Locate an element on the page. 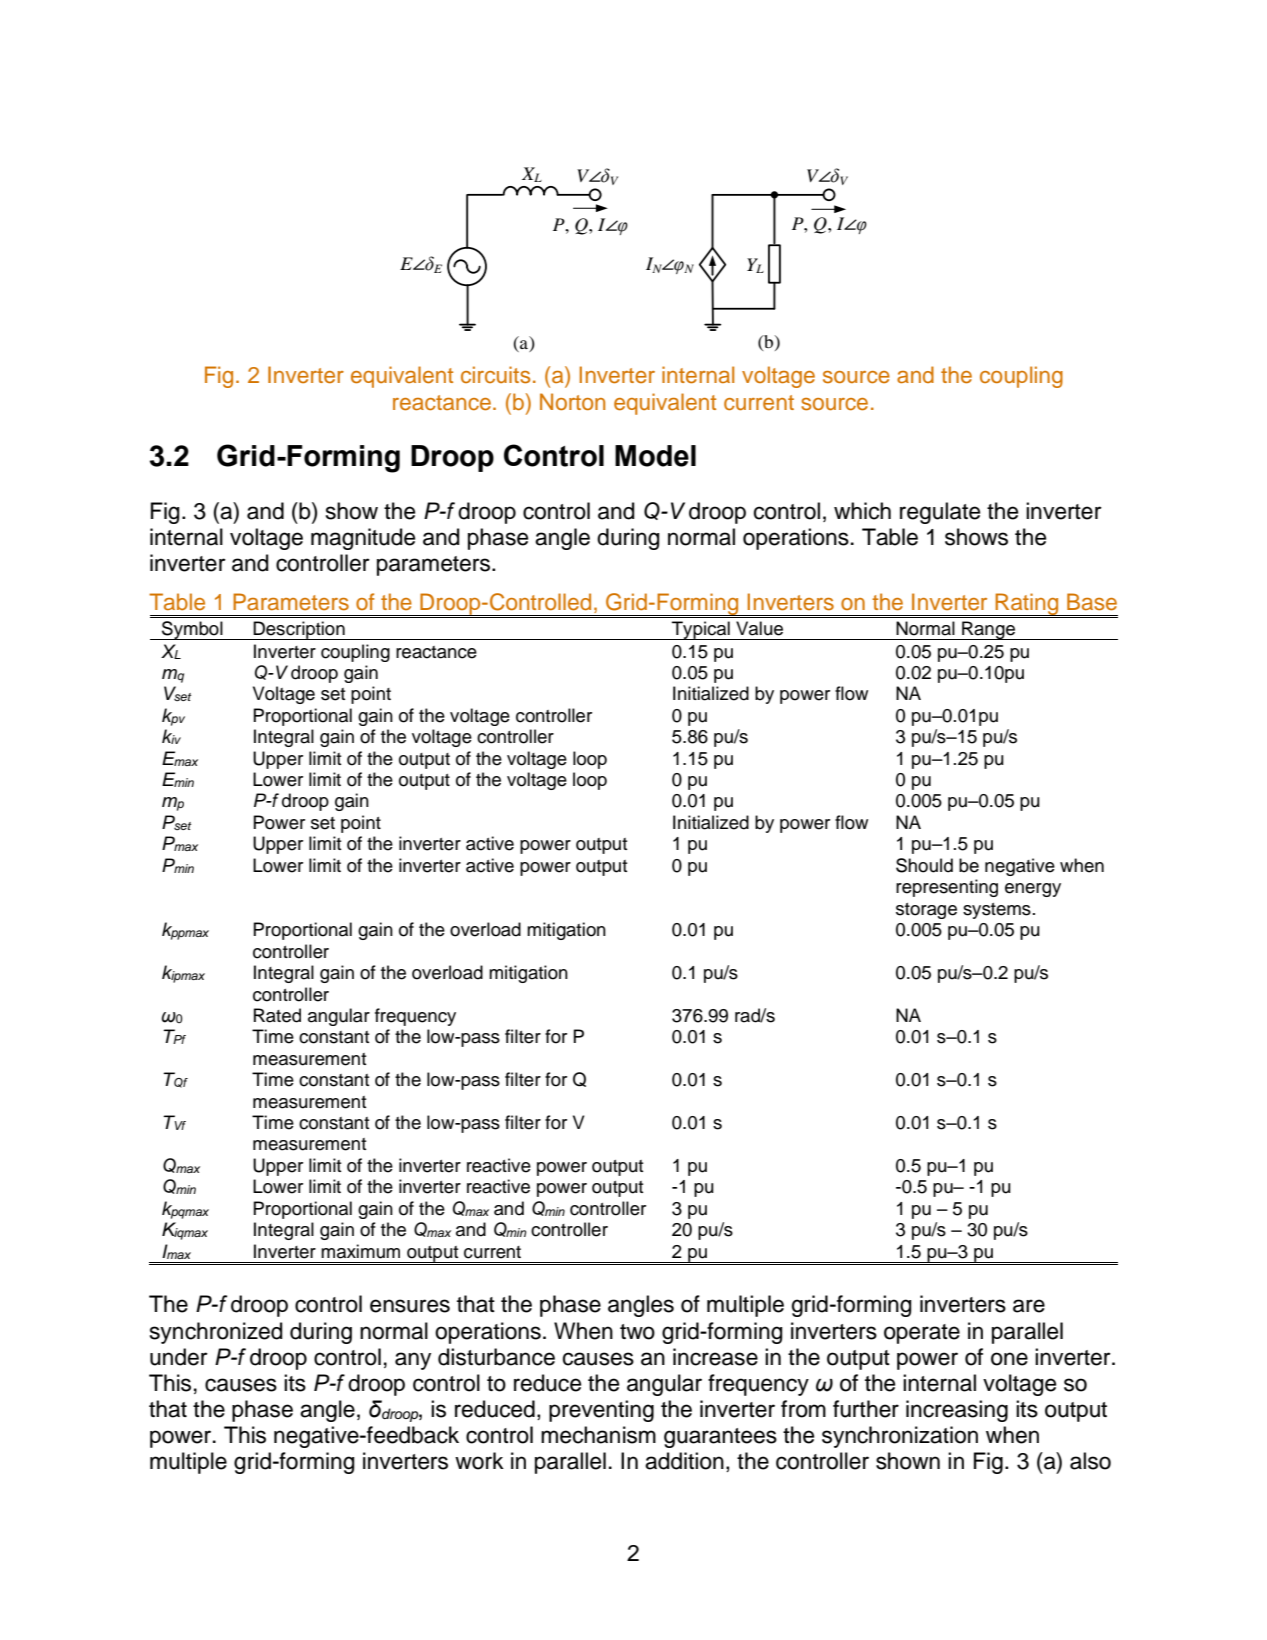 The image size is (1267, 1640). under is located at coordinates (179, 1357).
